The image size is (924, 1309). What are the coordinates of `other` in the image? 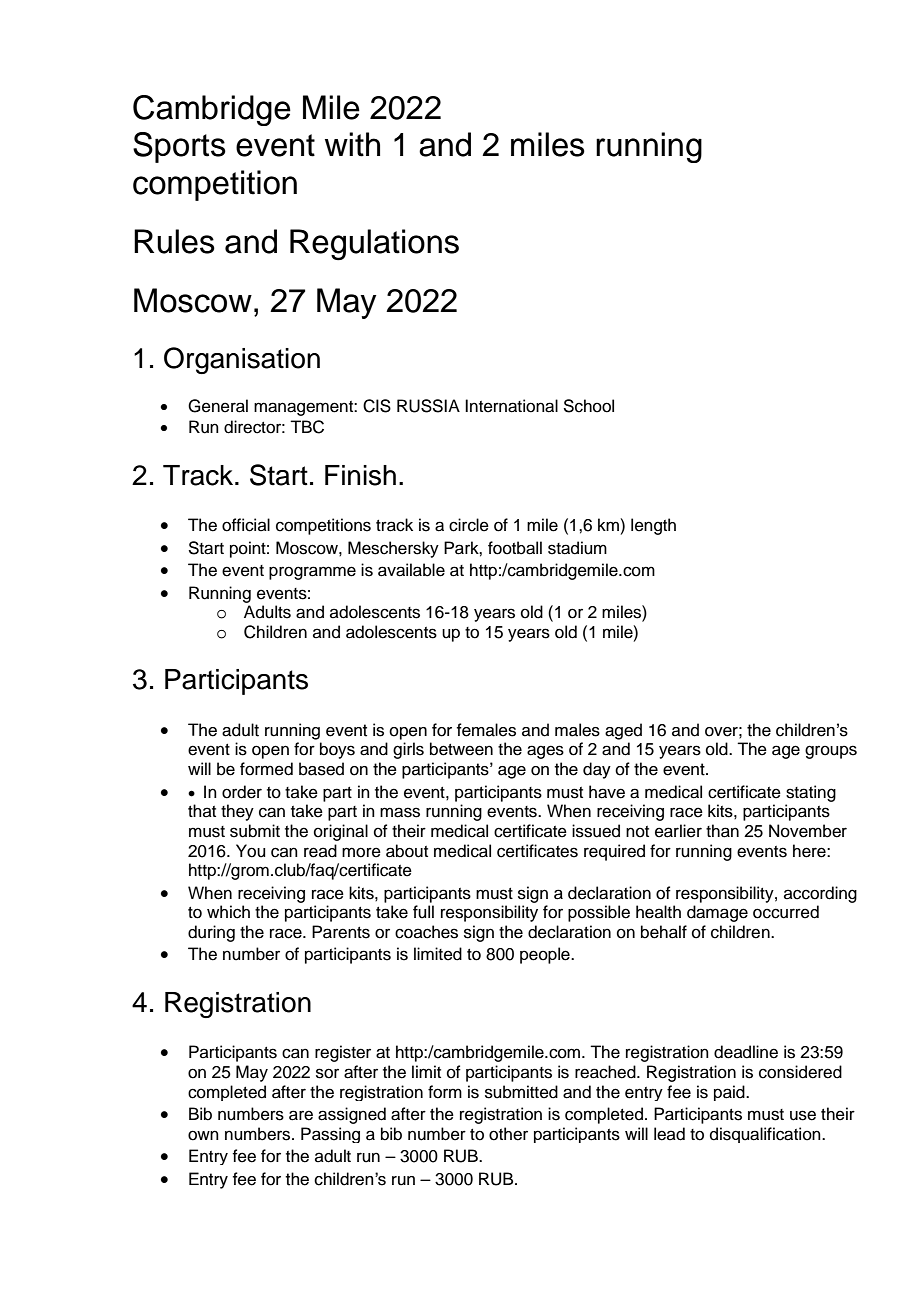 It's located at (508, 1134).
